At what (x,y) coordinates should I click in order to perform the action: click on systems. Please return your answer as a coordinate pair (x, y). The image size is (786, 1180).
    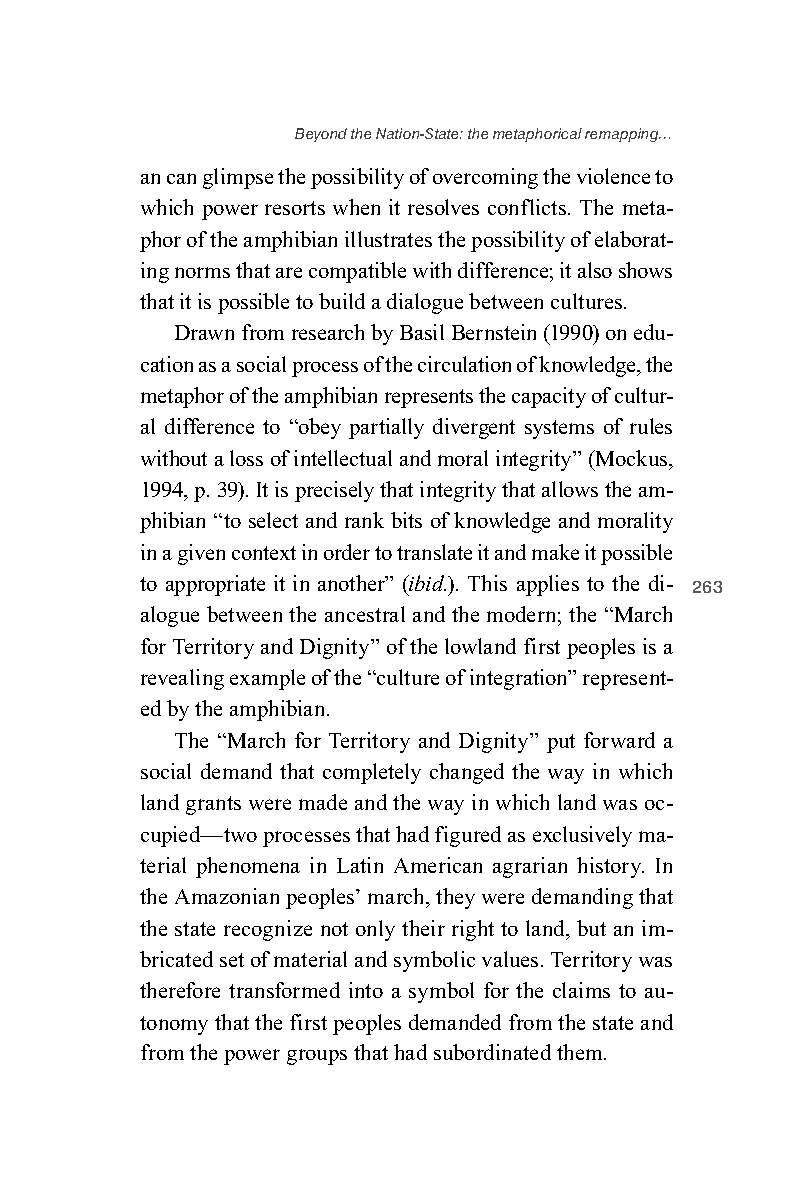
    Looking at the image, I should click on (559, 429).
